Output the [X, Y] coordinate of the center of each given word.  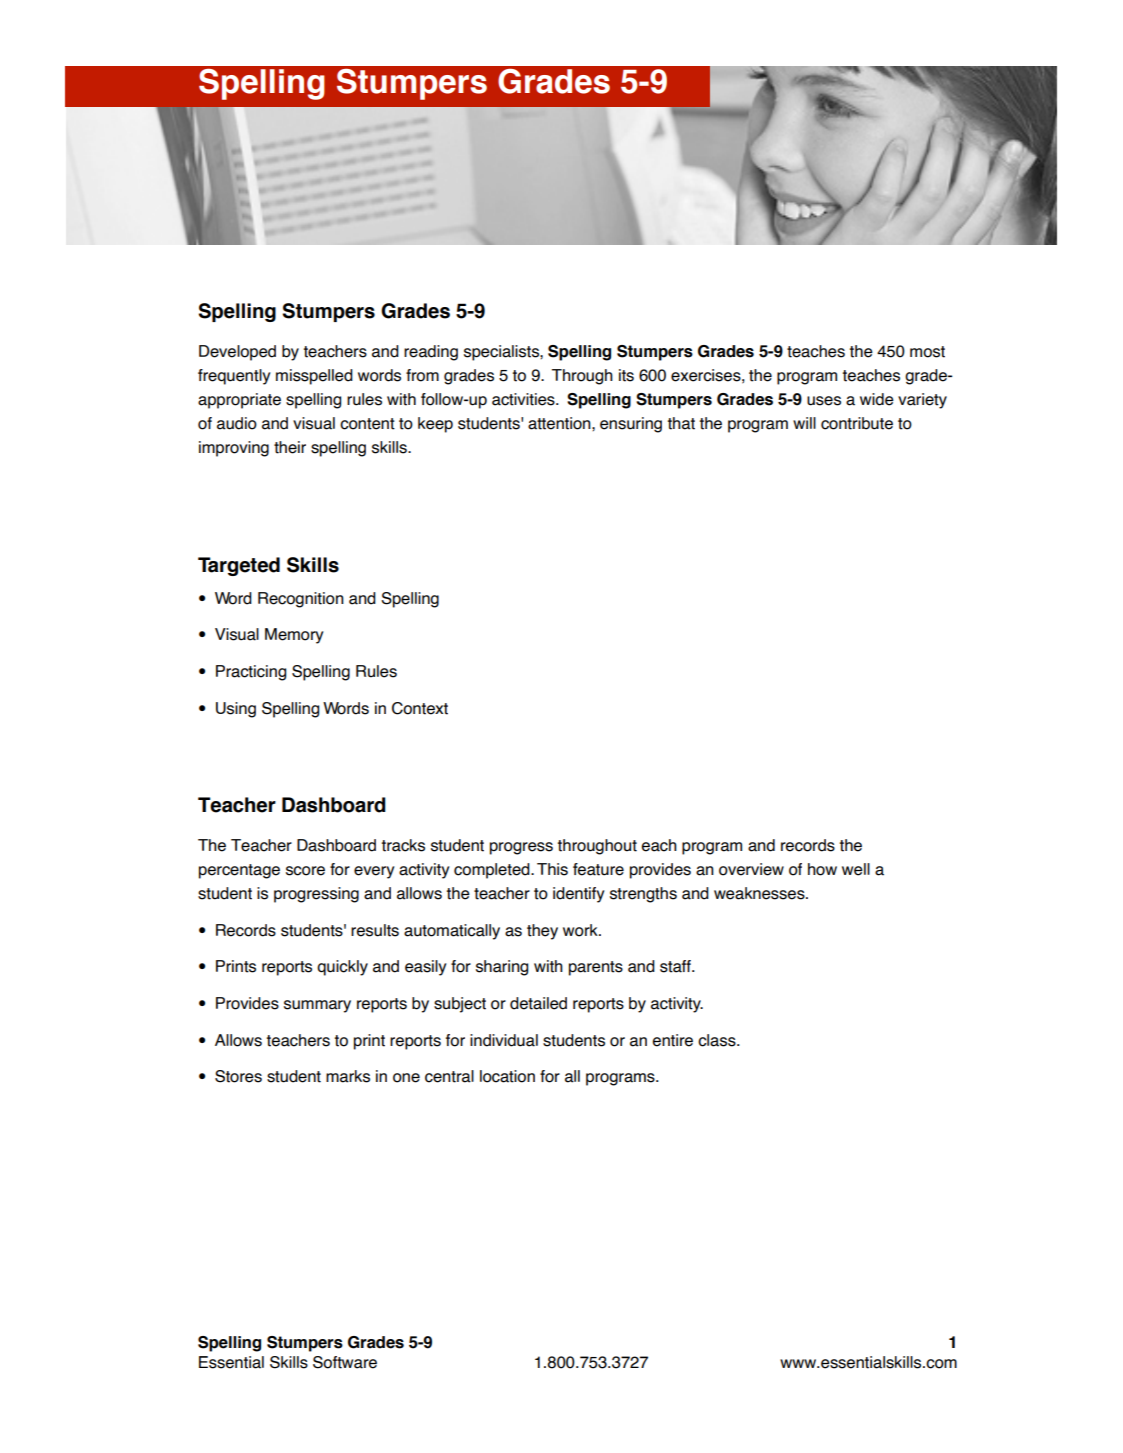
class [718, 1040]
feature [598, 869]
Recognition [301, 600]
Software [345, 1362]
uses [824, 401]
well [856, 869]
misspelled [314, 377]
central [449, 1076]
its [626, 375]
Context [420, 708]
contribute [857, 423]
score [305, 871]
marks [348, 1076]
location [507, 1076]
